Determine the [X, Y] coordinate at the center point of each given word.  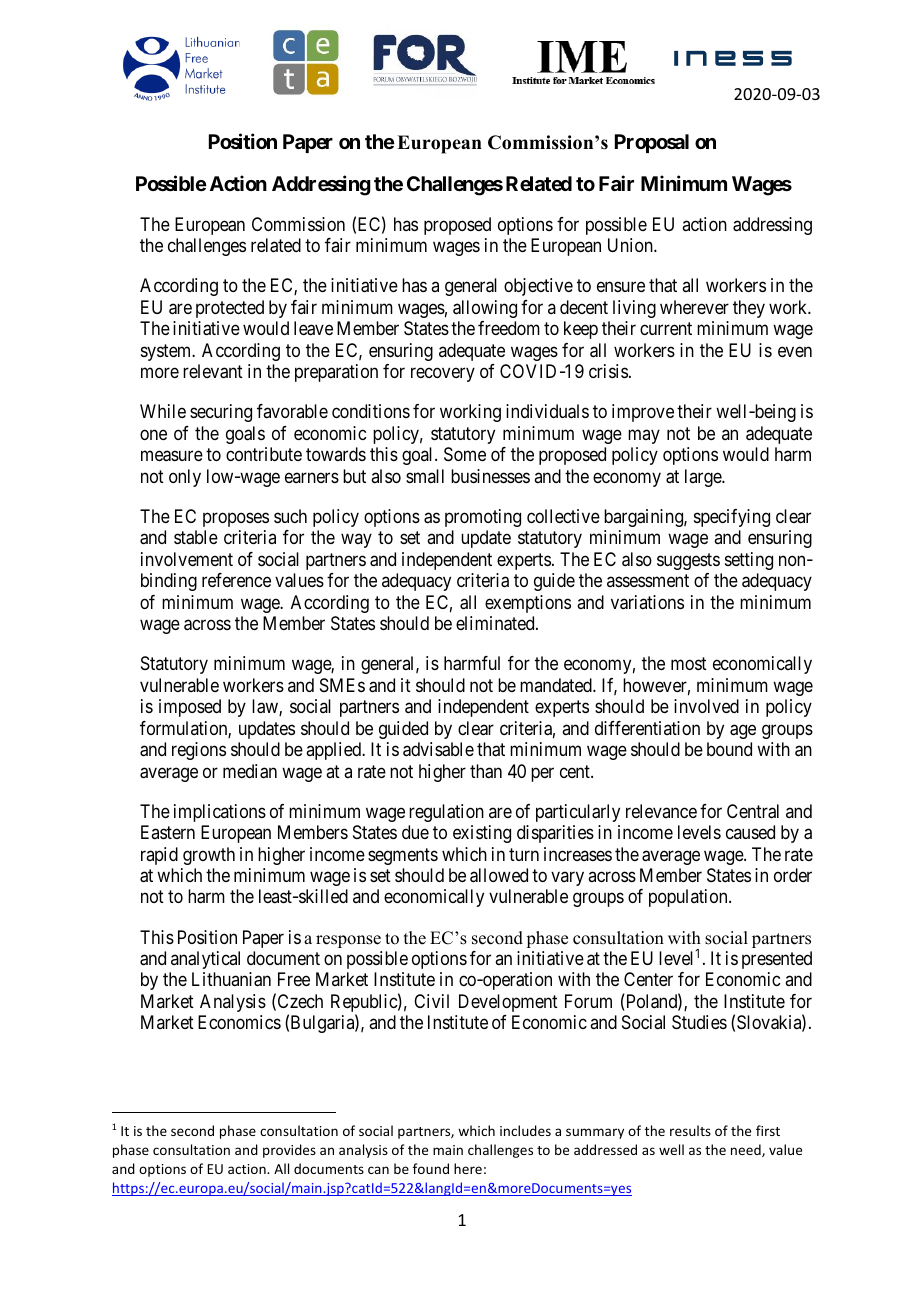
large [704, 478]
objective [538, 287]
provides [289, 1151]
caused [750, 832]
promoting [483, 518]
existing [482, 834]
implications [220, 813]
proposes [236, 519]
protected [230, 309]
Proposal [652, 143]
